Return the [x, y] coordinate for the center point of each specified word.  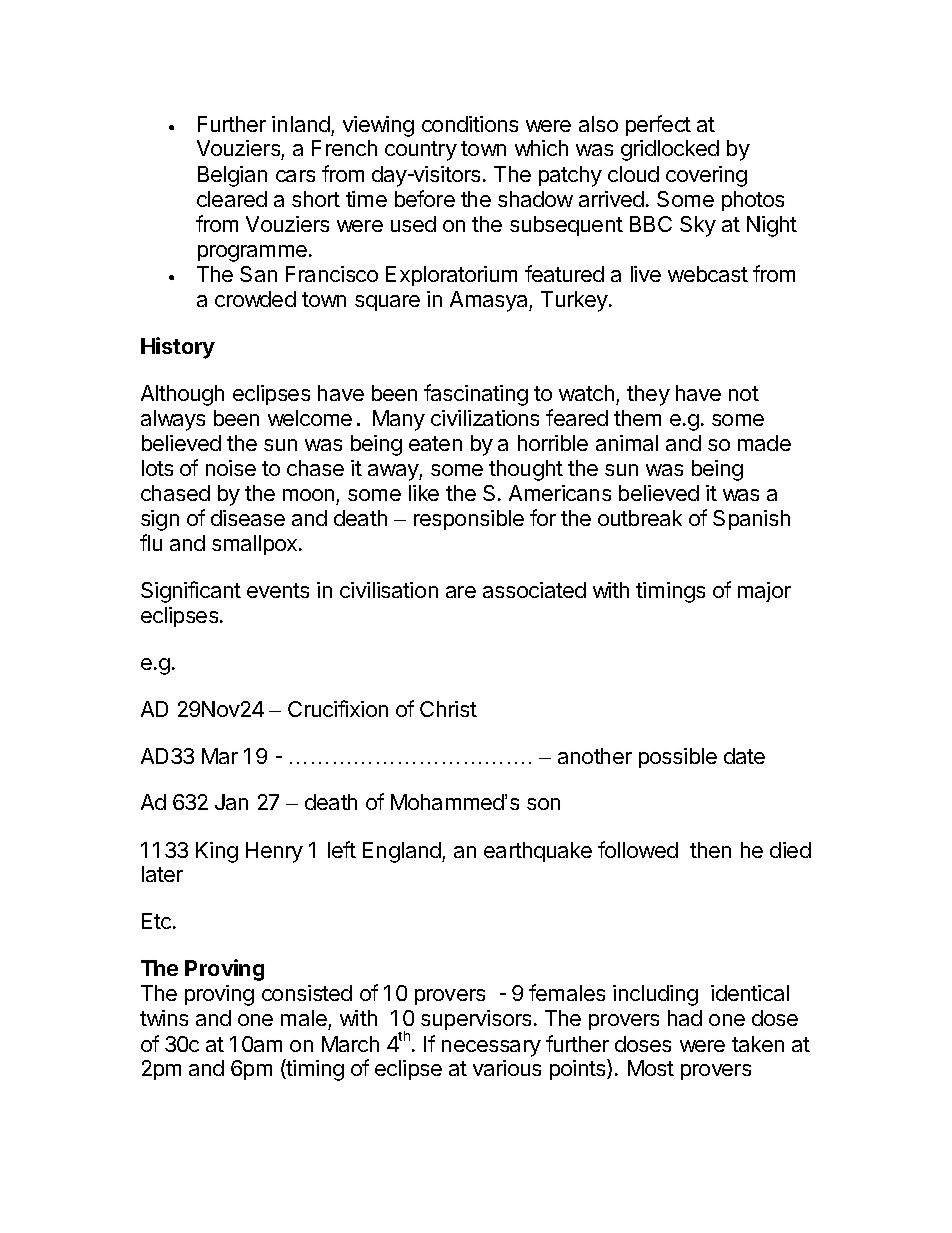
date [744, 756]
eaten [435, 443]
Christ [448, 709]
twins [164, 1018]
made [764, 443]
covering [706, 176]
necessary [491, 1048]
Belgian [232, 176]
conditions [470, 124]
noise [231, 468]
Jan [231, 802]
